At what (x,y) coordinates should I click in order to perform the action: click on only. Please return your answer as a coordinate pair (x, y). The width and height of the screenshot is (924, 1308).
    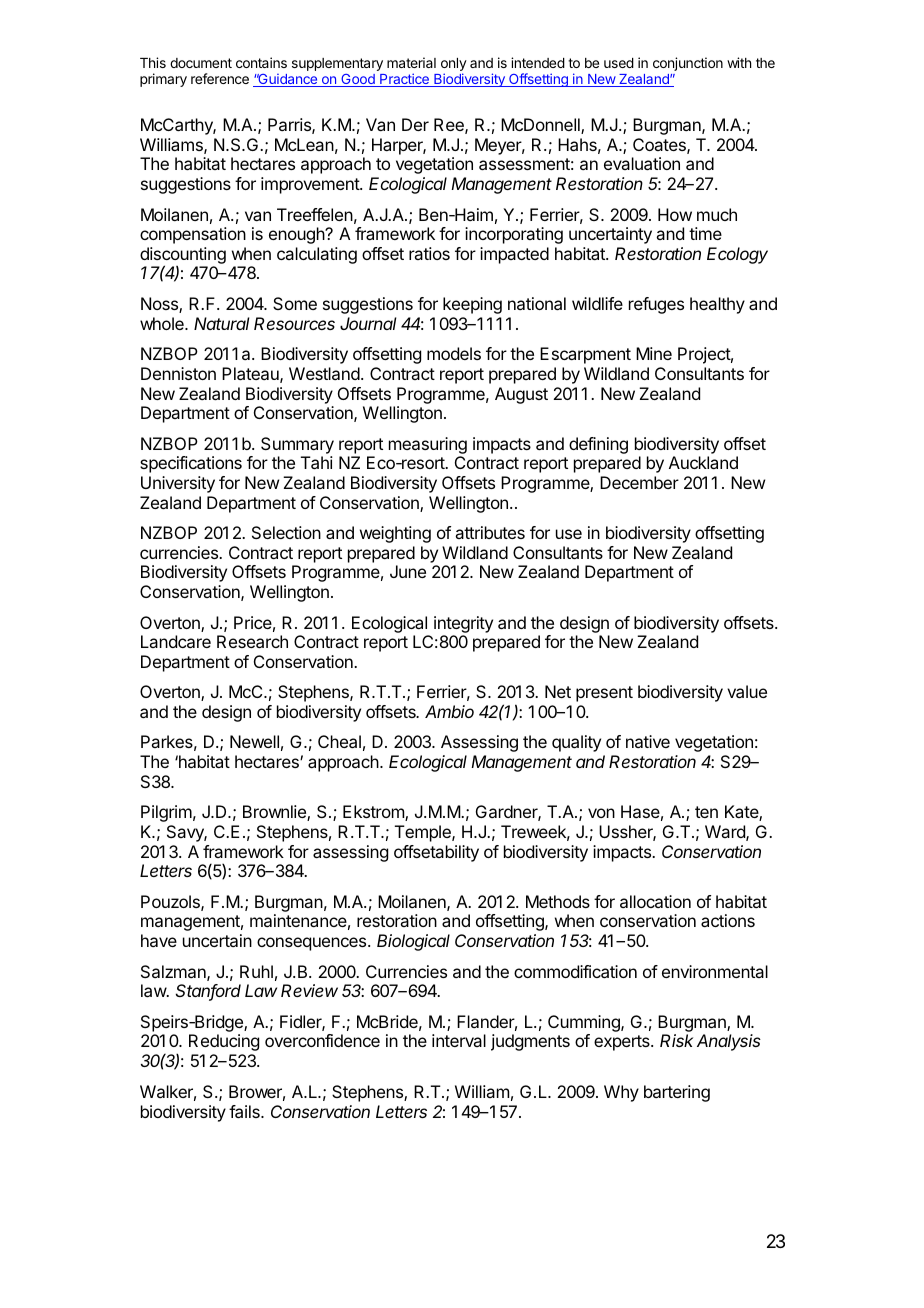
    Looking at the image, I should click on (454, 64).
